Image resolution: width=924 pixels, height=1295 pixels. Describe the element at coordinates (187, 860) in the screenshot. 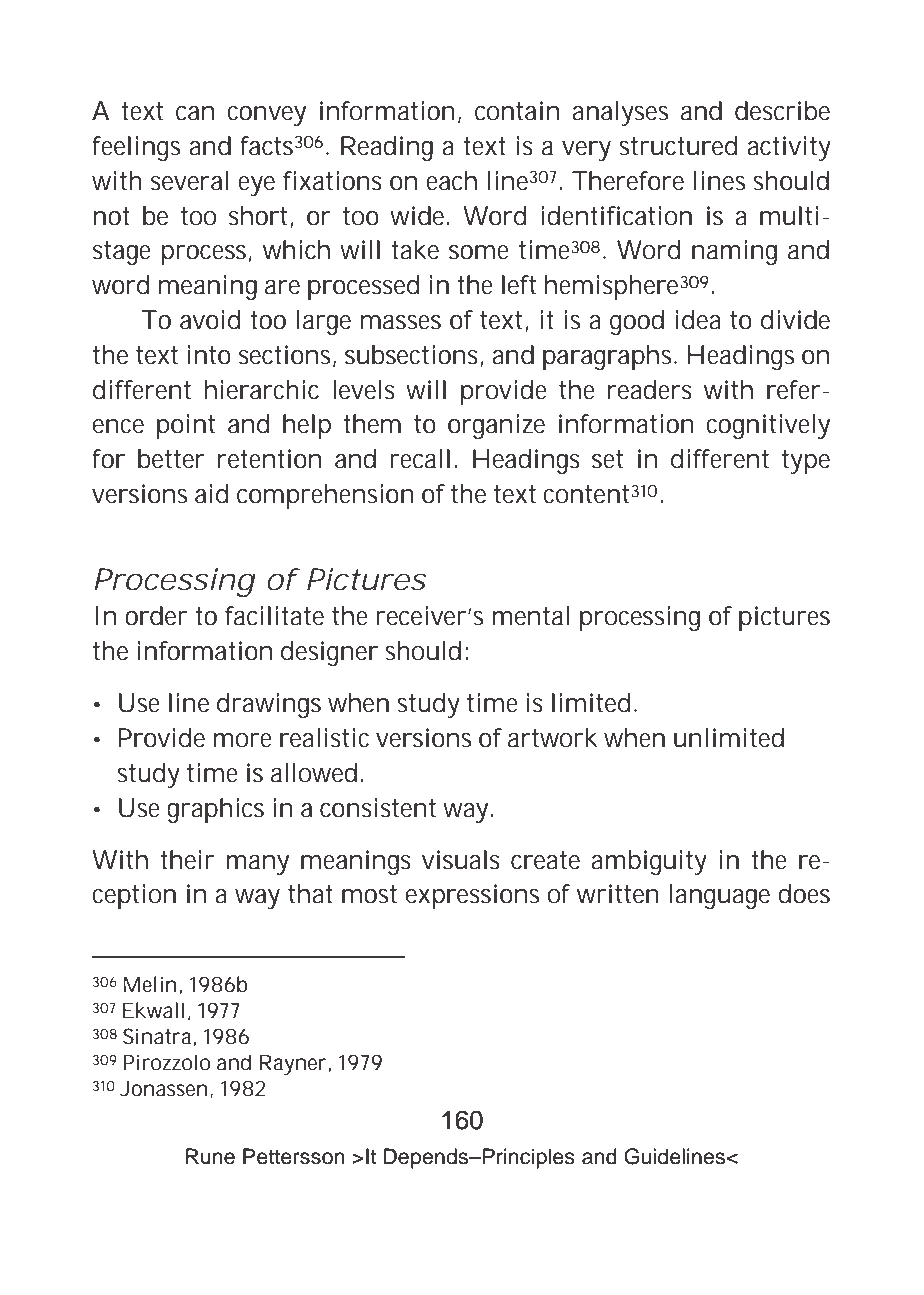

I see `their` at that location.
